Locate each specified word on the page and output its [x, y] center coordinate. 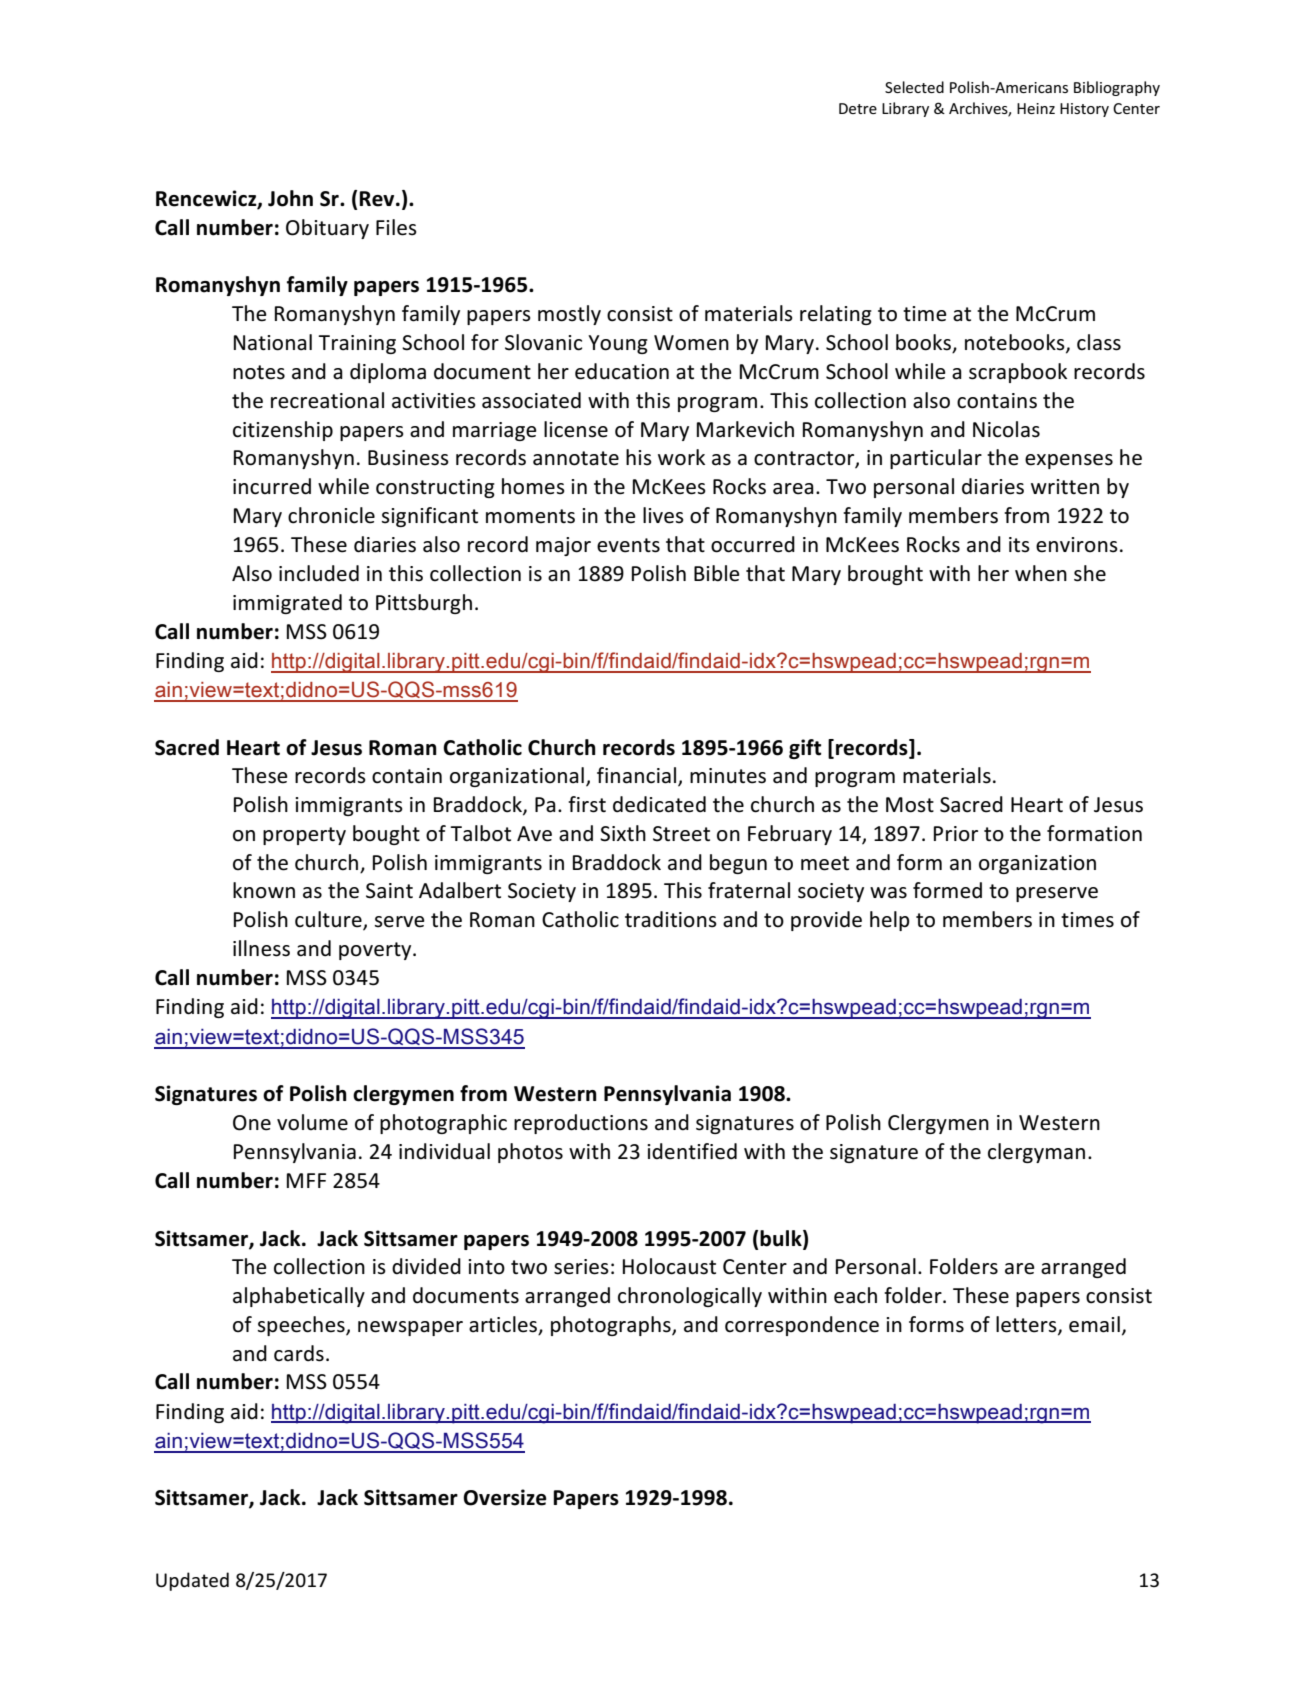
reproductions [581, 1124]
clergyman [1036, 1153]
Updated [192, 1581]
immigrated [287, 604]
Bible [717, 573]
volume [312, 1122]
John [290, 198]
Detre [858, 108]
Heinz [1036, 108]
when [1041, 573]
